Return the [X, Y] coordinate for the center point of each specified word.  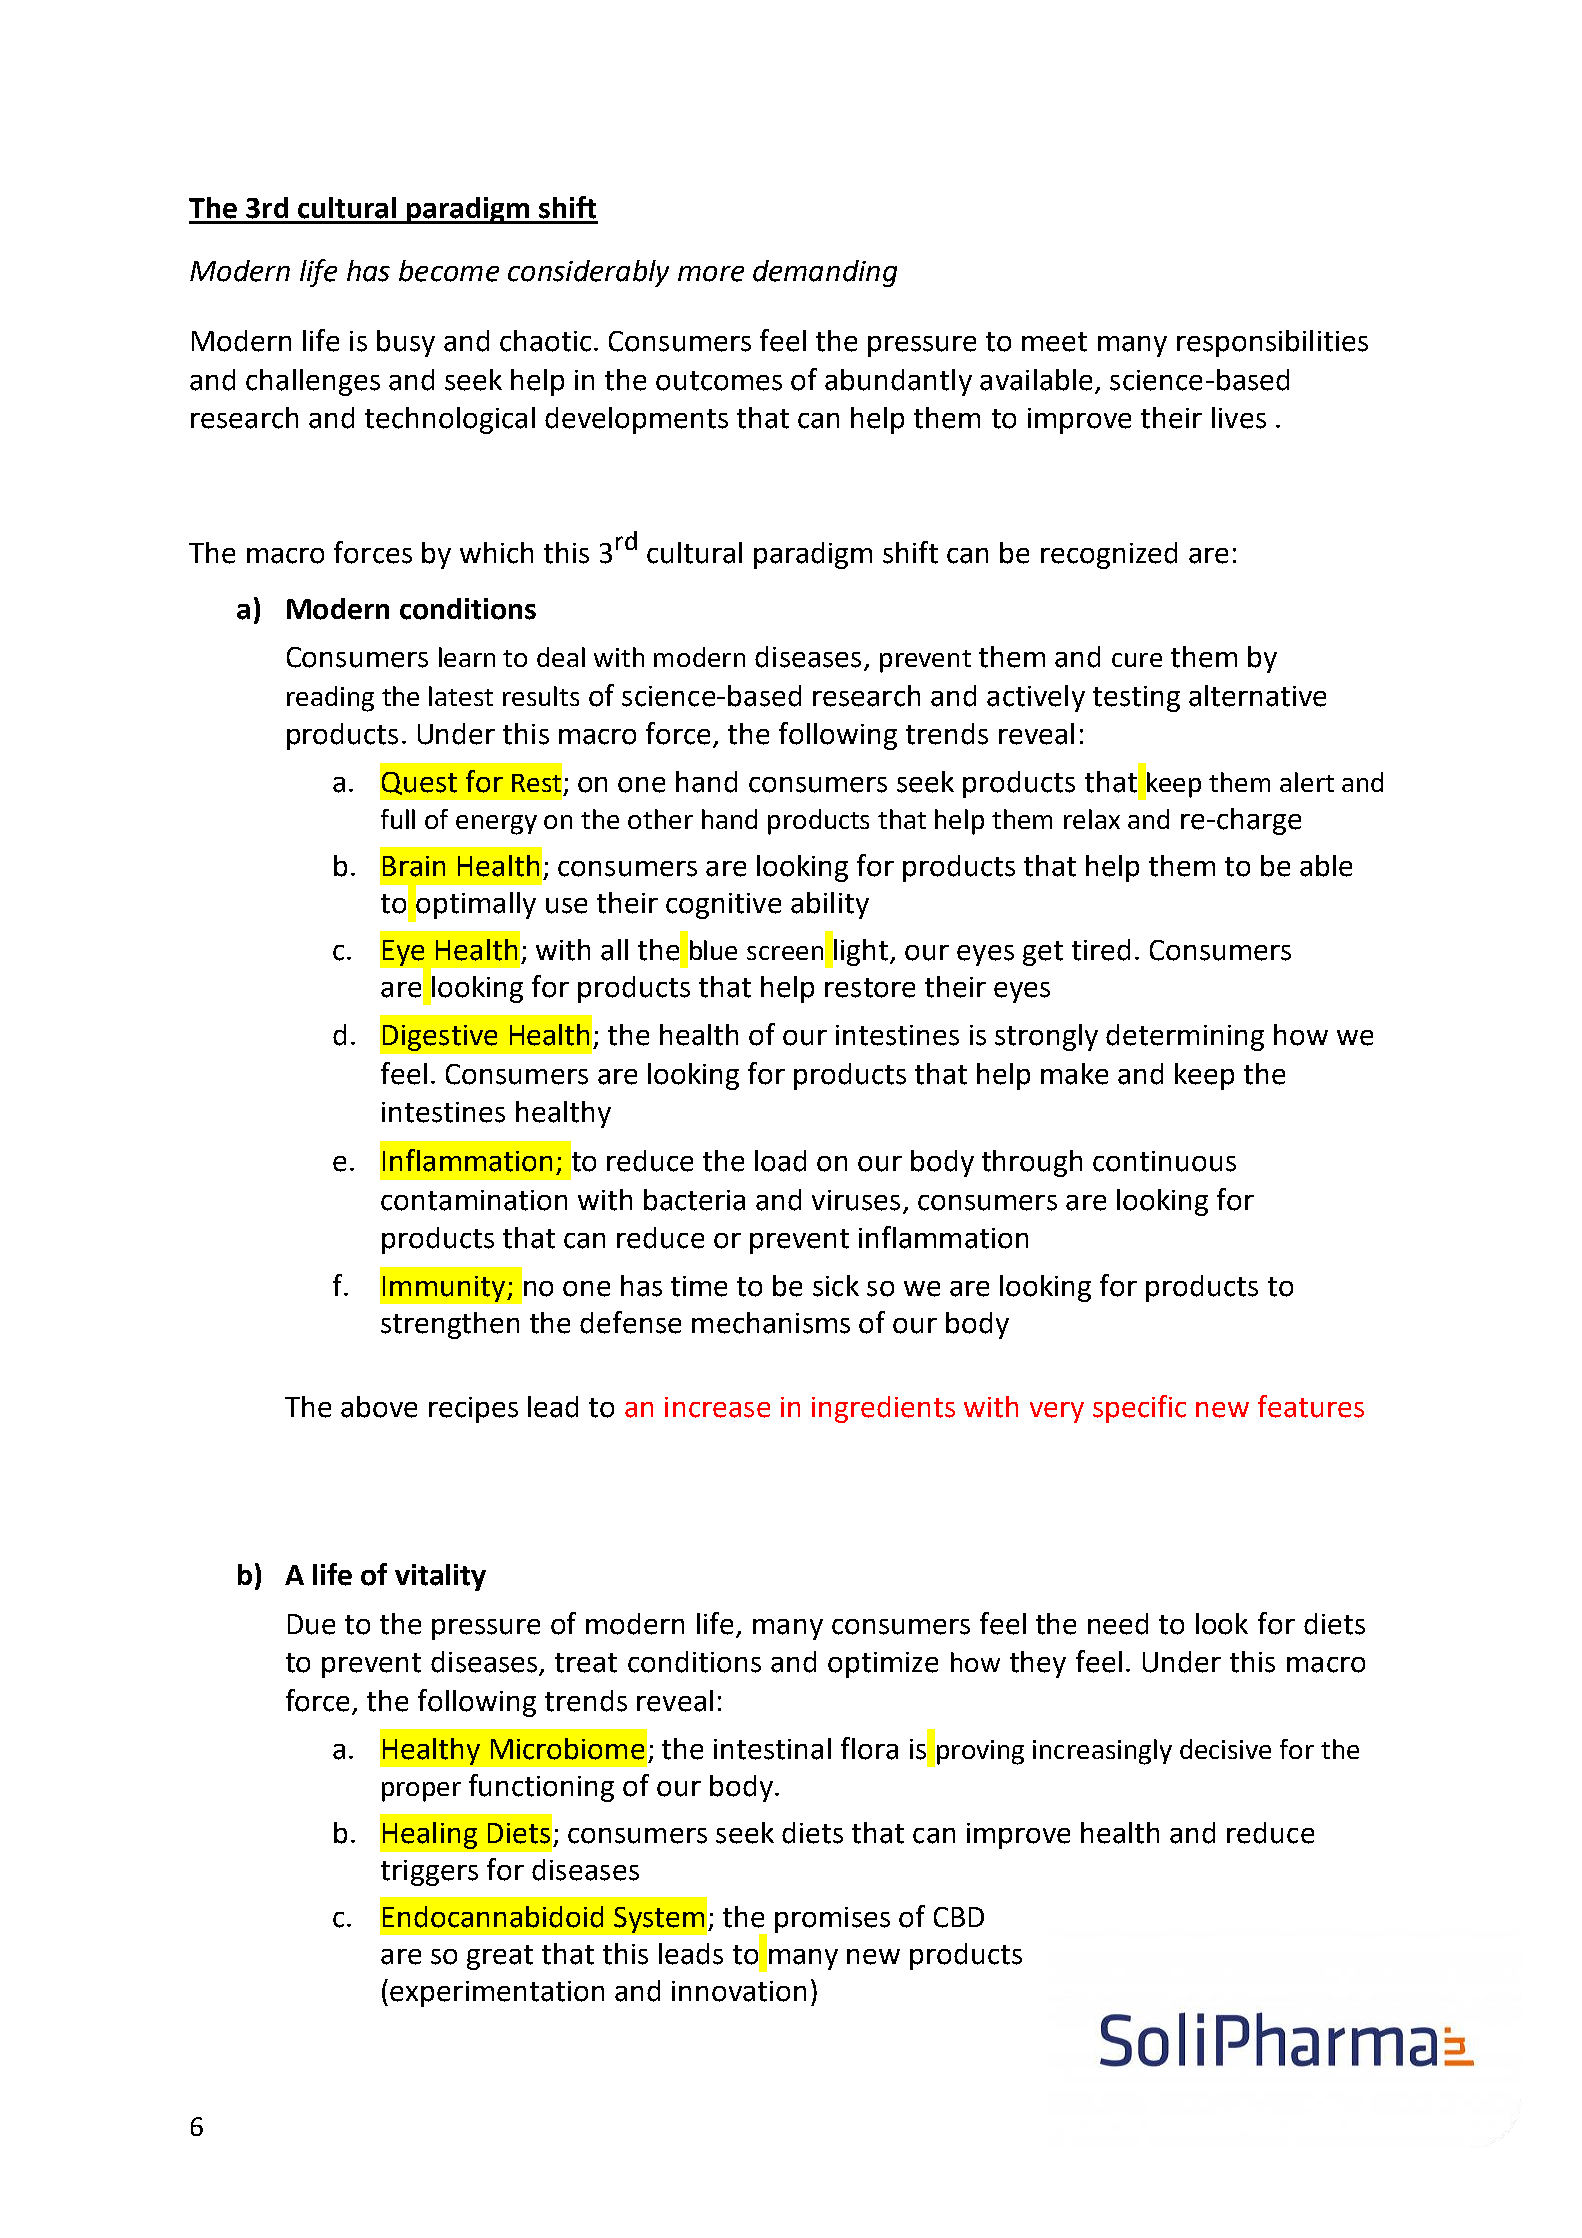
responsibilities [1272, 343]
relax [1092, 819]
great [500, 1957]
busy [406, 343]
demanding [825, 273]
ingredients [883, 1409]
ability [830, 905]
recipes [473, 1410]
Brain [414, 866]
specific [1139, 1409]
